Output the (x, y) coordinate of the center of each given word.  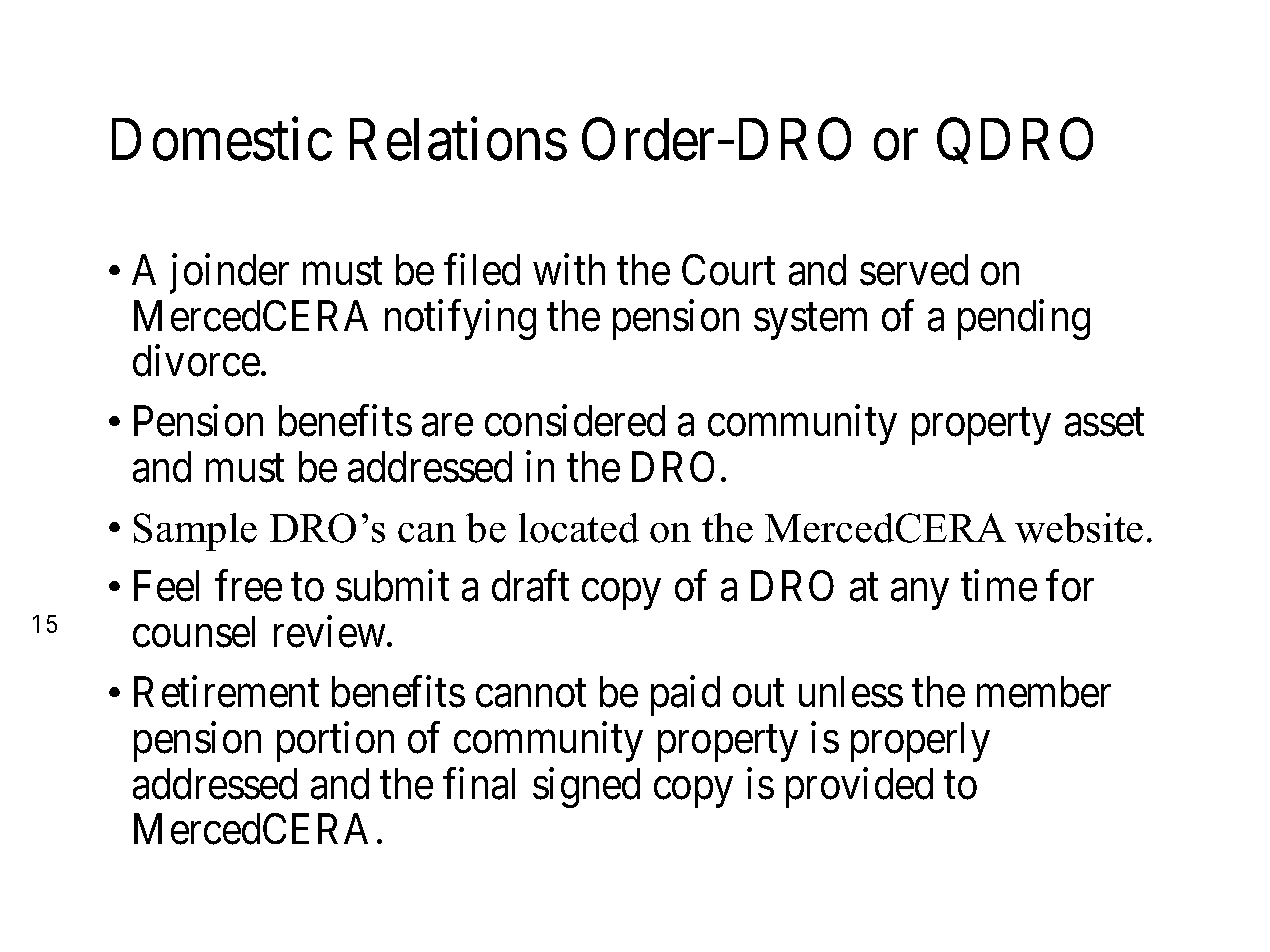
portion (335, 742)
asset (1104, 423)
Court (728, 270)
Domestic (222, 139)
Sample (195, 532)
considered (575, 421)
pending (1024, 320)
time (999, 586)
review (331, 632)
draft (530, 586)
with (569, 269)
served (914, 270)
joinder (229, 274)
